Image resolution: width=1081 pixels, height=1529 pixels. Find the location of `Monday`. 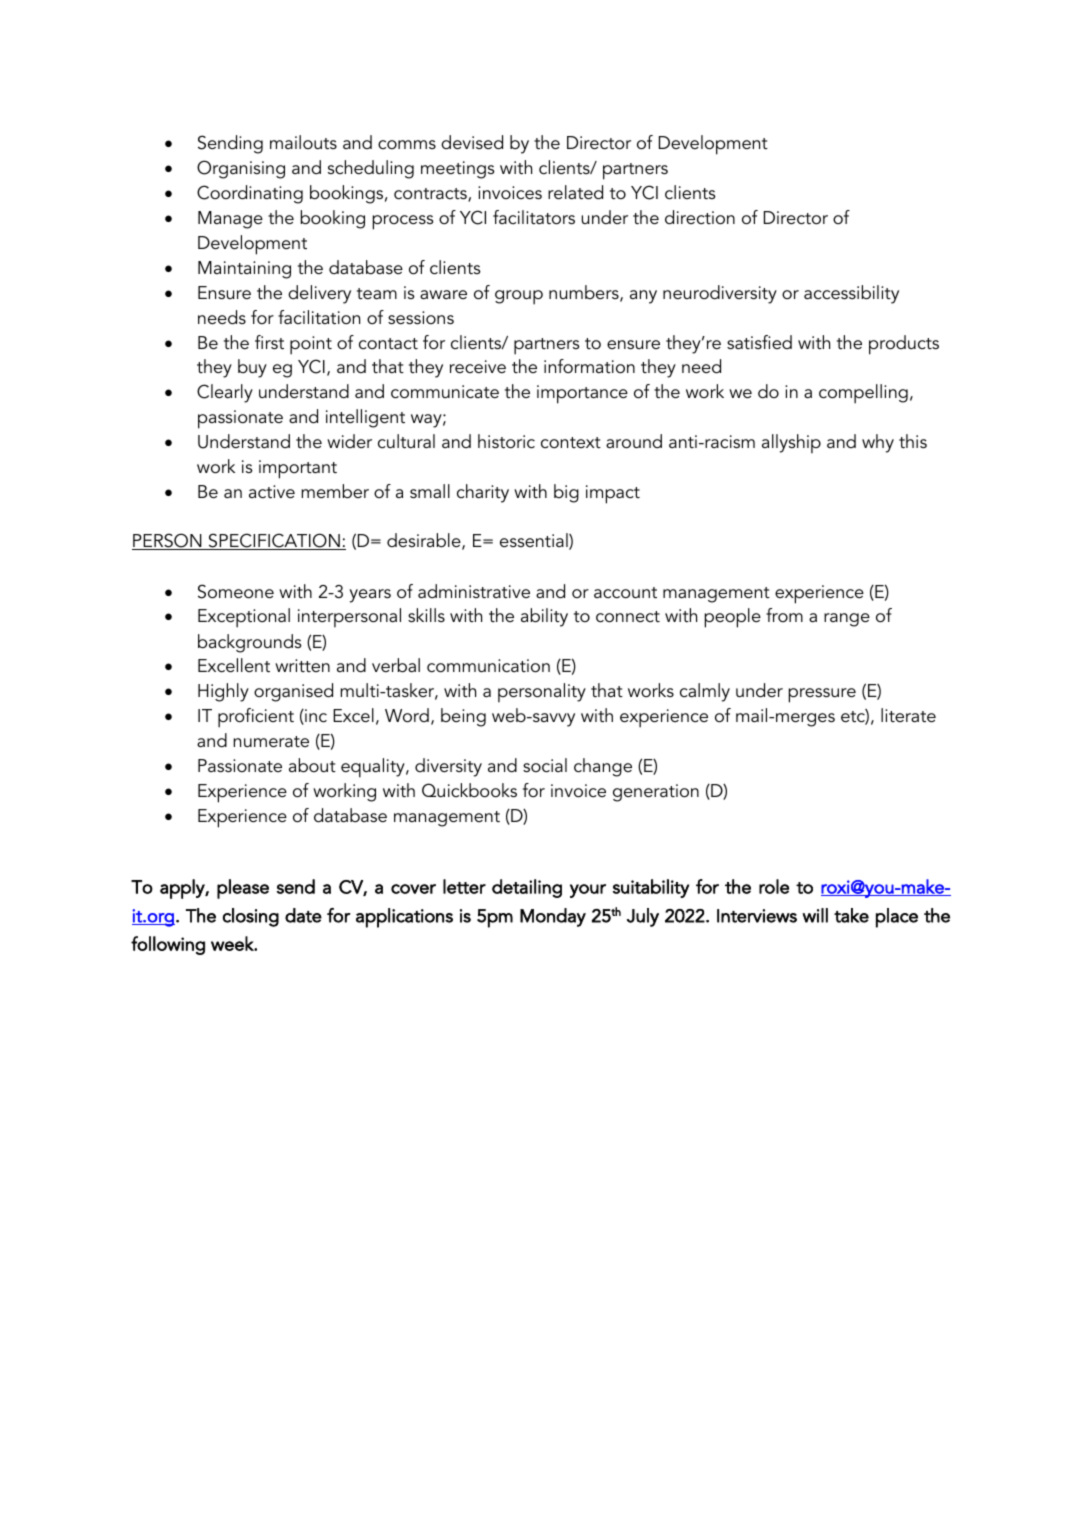

Monday is located at coordinates (553, 917).
